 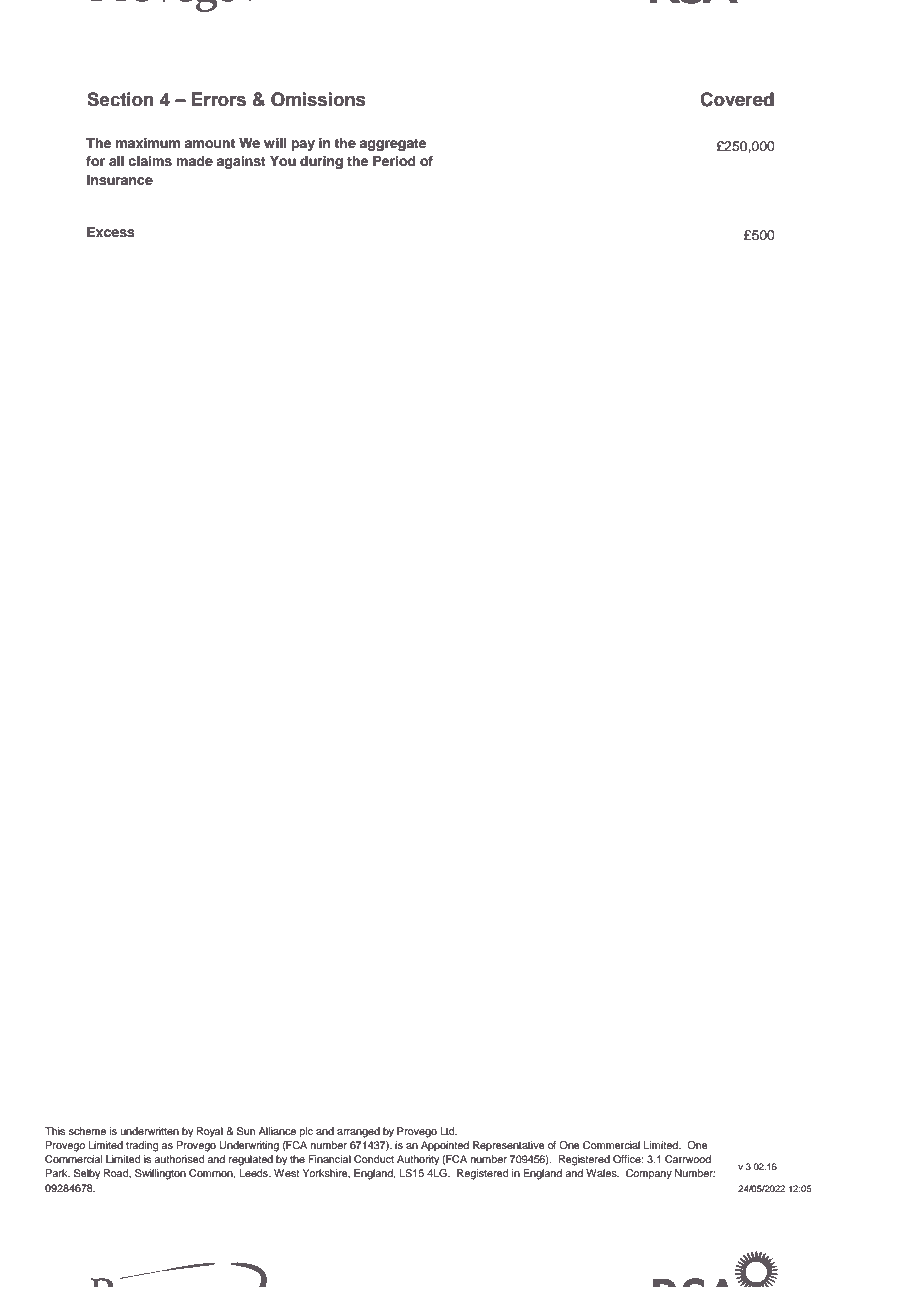 I want to click on underwritten, so click(x=150, y=1131).
